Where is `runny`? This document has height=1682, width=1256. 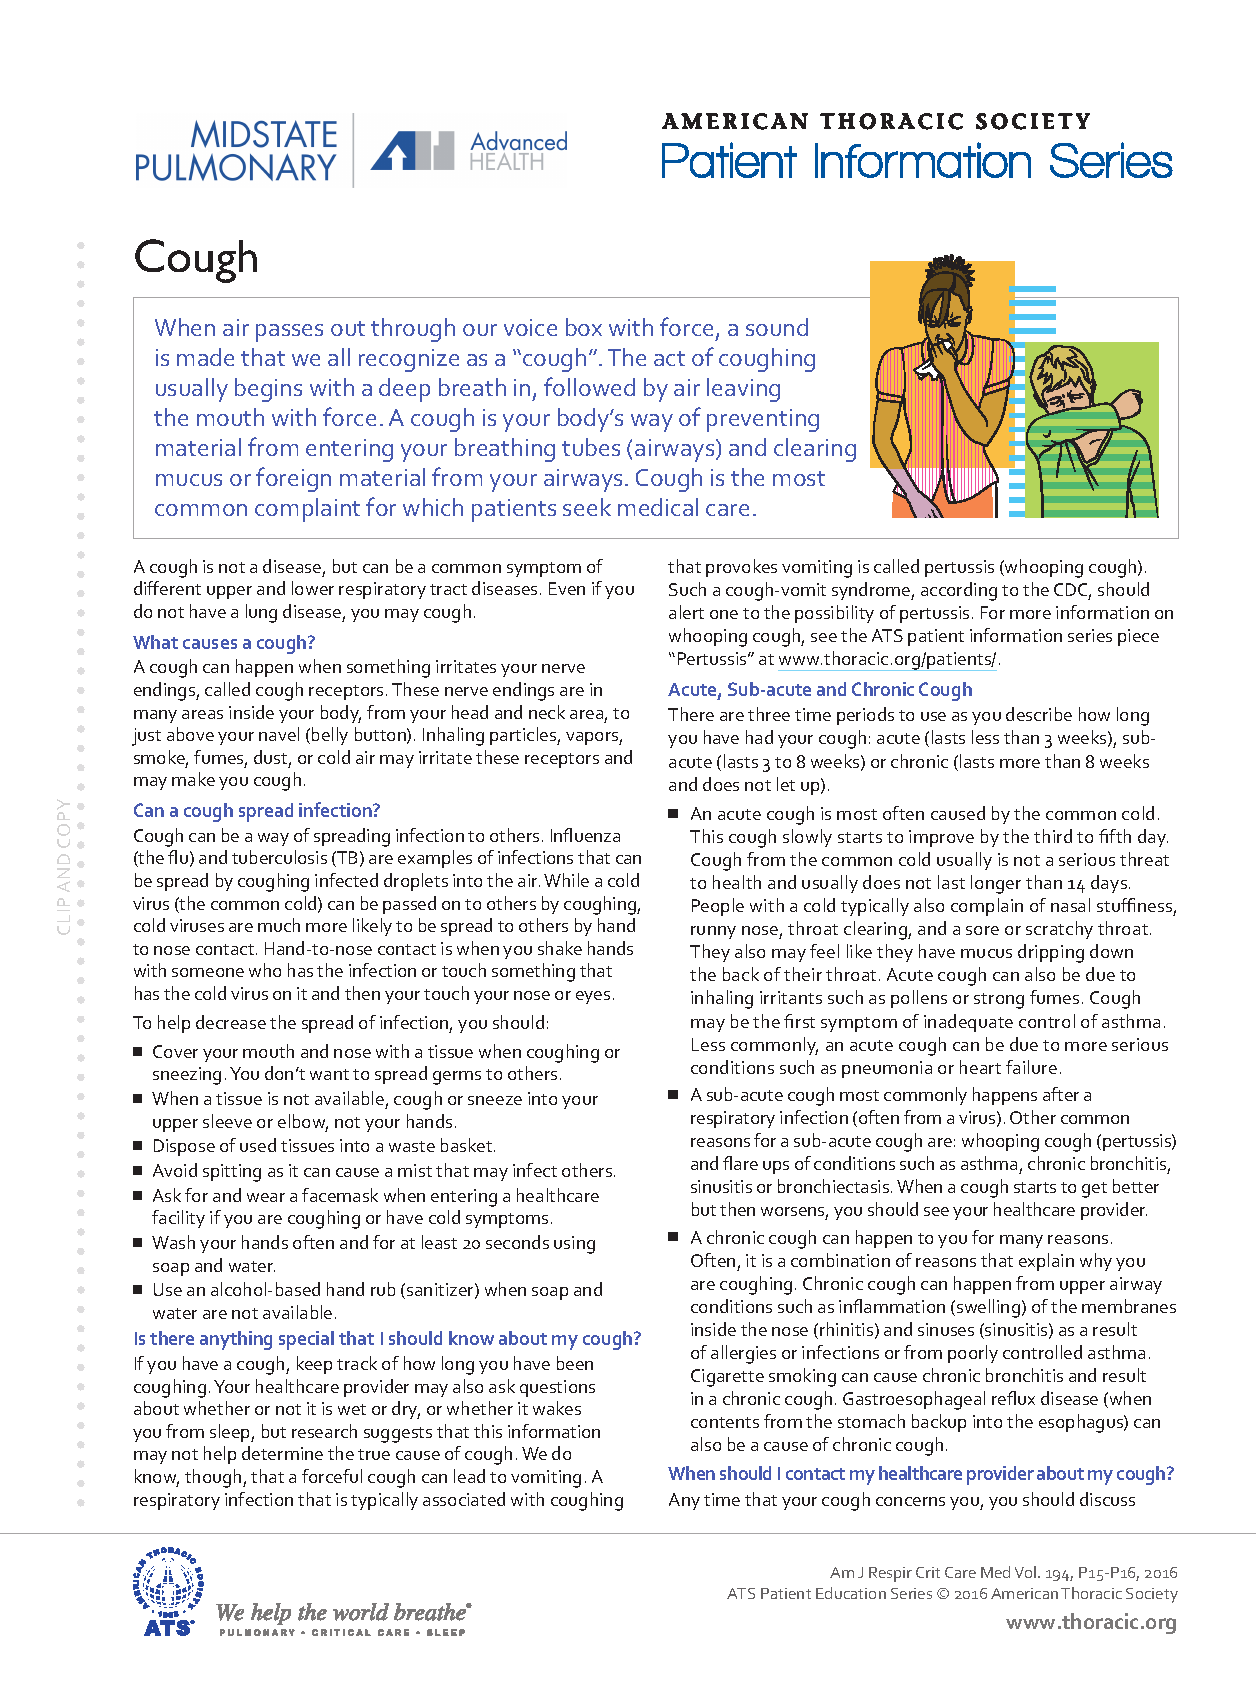 runny is located at coordinates (713, 932).
